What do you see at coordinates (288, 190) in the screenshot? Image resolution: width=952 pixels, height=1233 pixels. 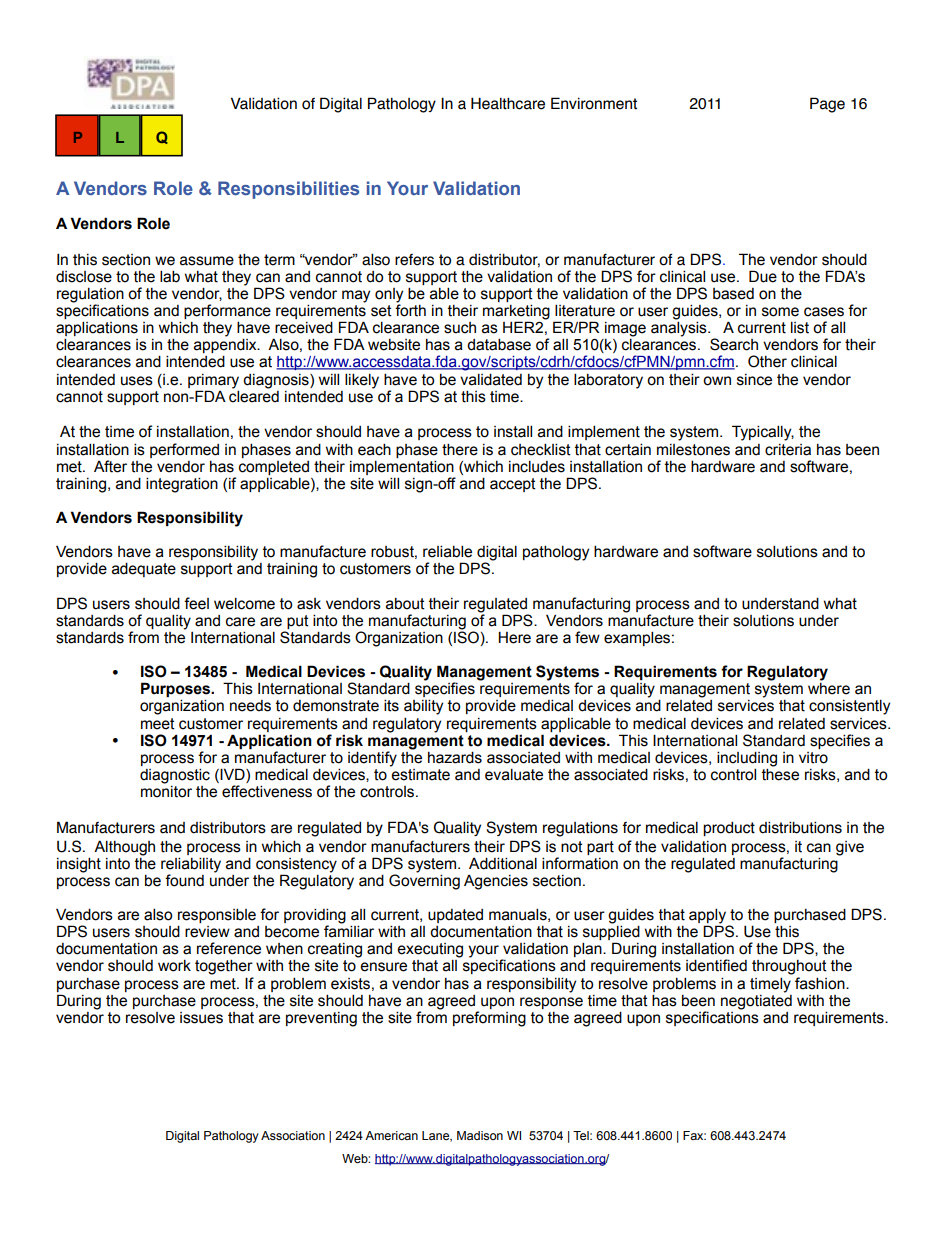 I see `Responsibilities` at bounding box center [288, 190].
